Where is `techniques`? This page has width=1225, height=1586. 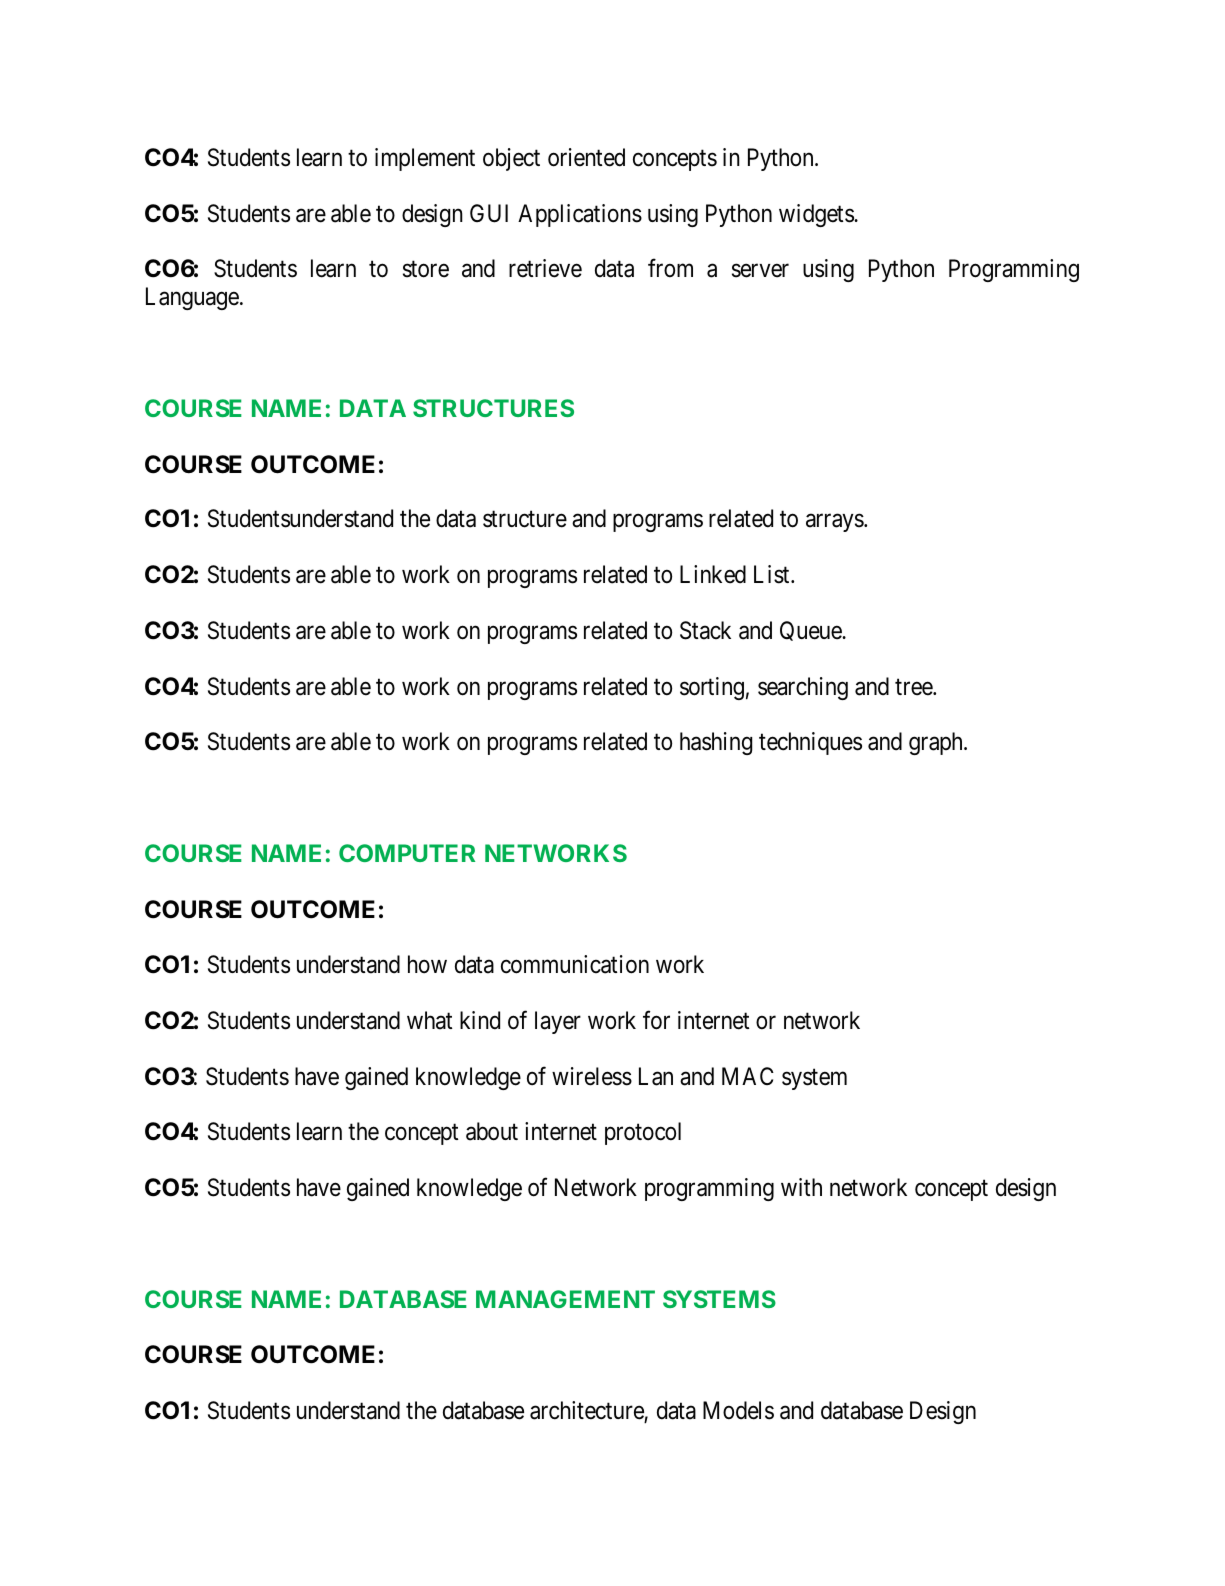
techniques is located at coordinates (810, 743).
